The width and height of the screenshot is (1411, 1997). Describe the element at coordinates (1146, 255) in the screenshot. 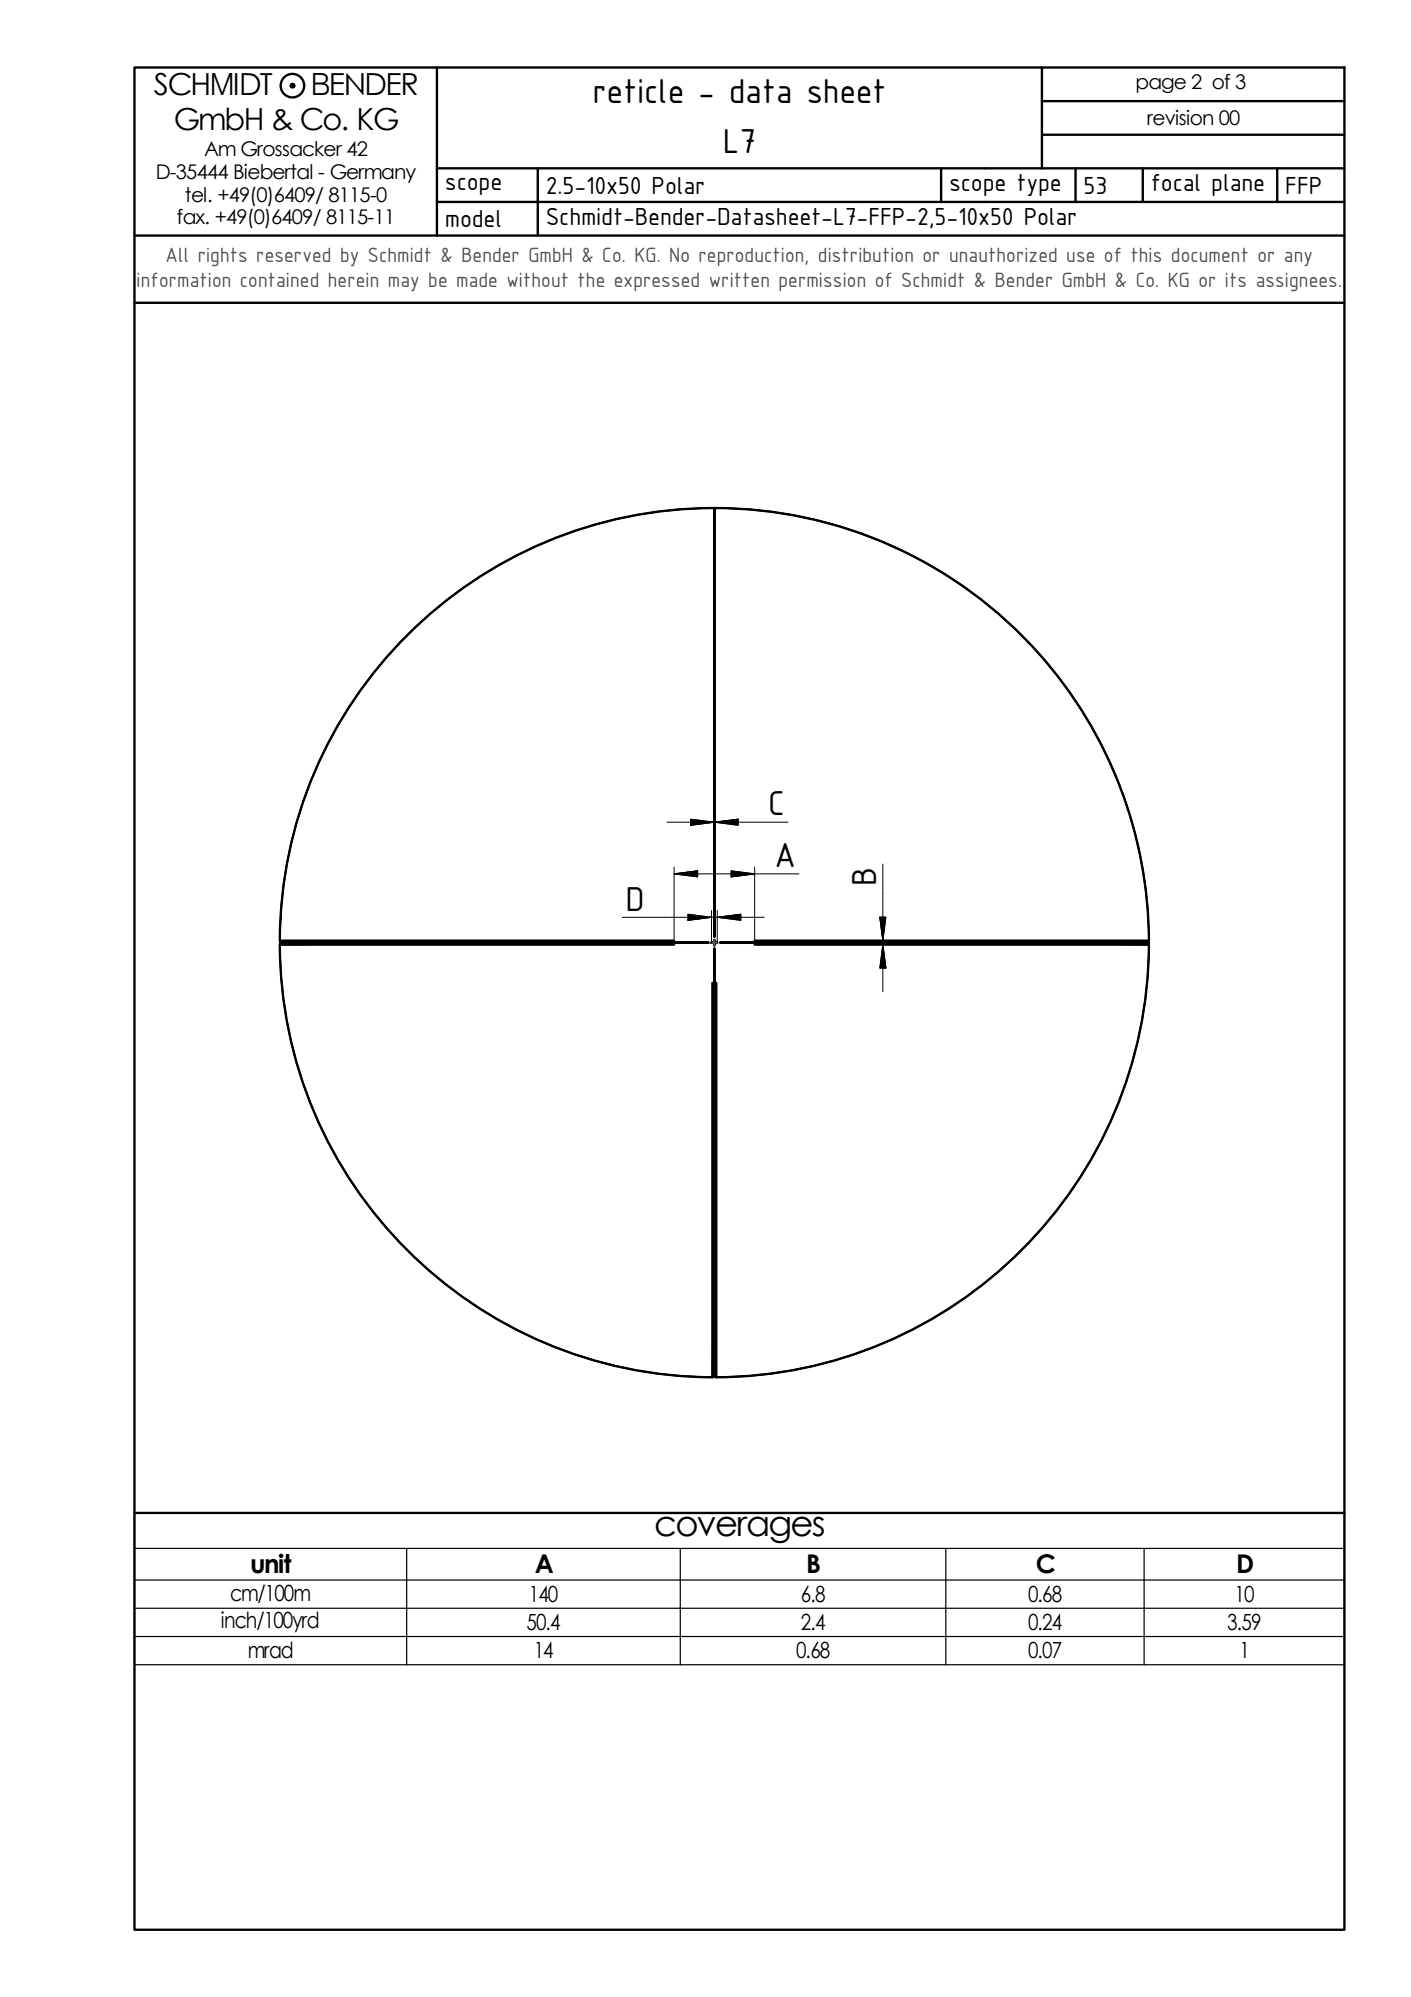

I see `this` at that location.
